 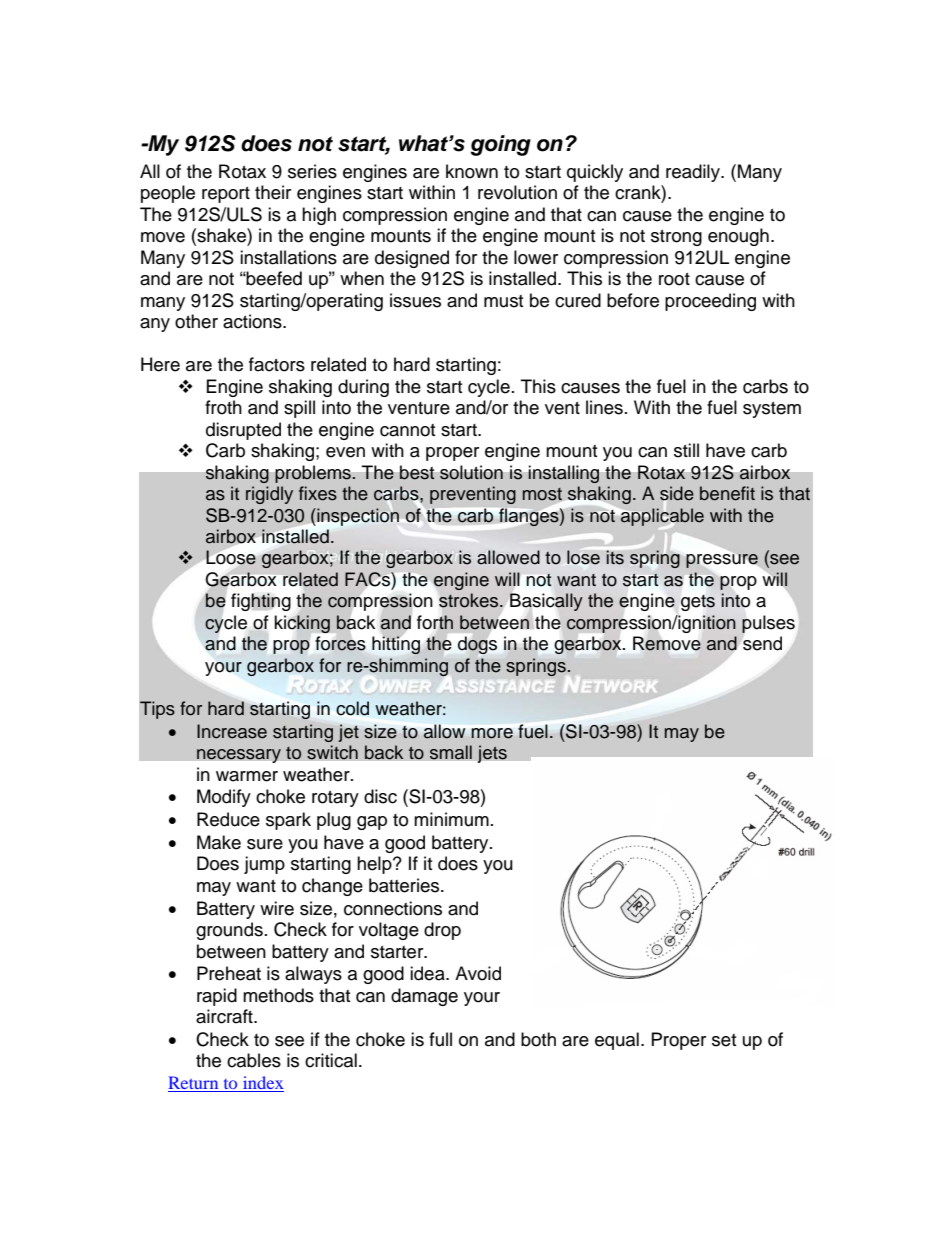 What do you see at coordinates (694, 173) in the page?
I see `readily` at bounding box center [694, 173].
